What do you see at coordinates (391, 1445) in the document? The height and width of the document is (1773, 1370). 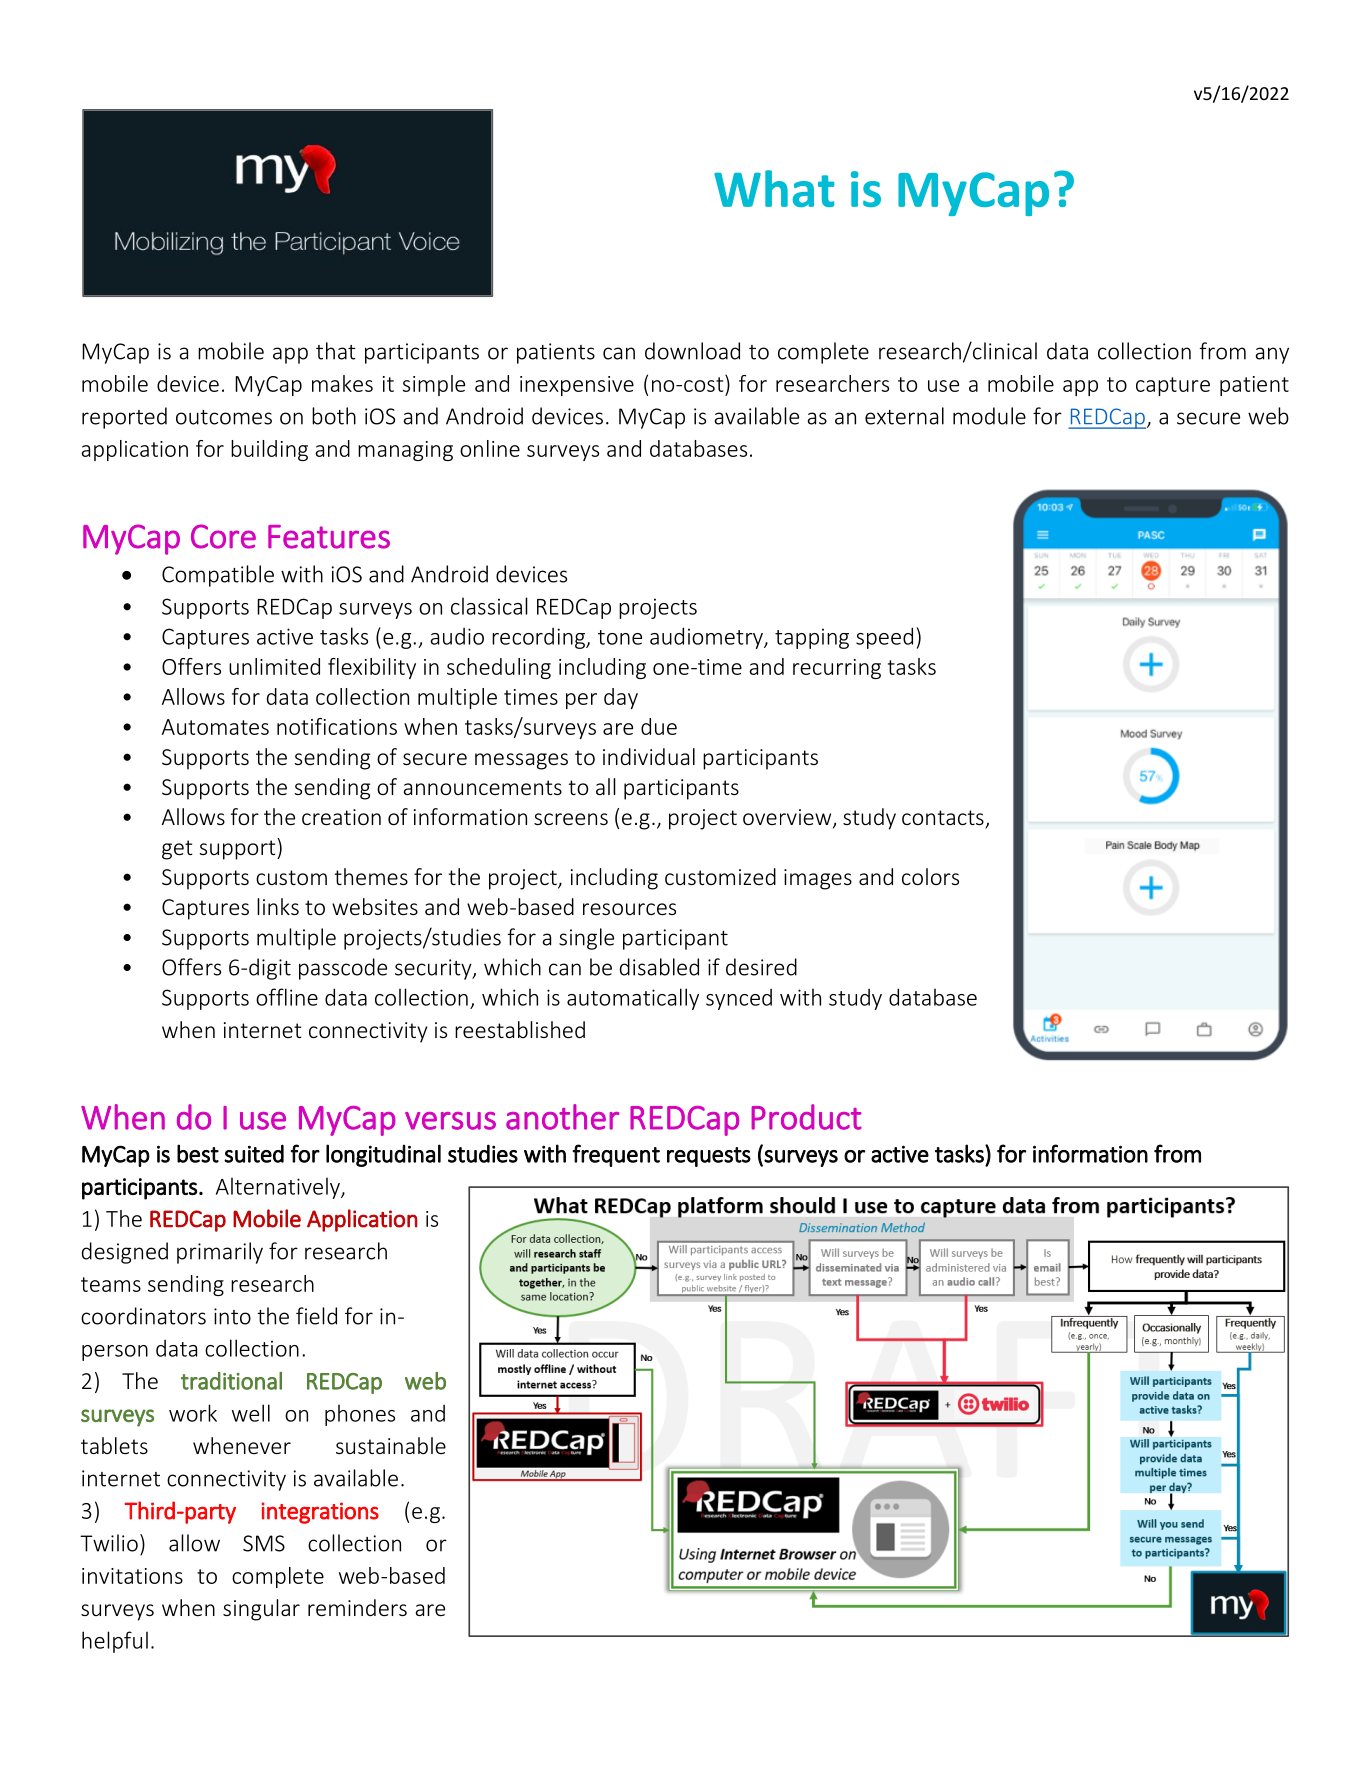 I see `sustainable` at bounding box center [391, 1445].
